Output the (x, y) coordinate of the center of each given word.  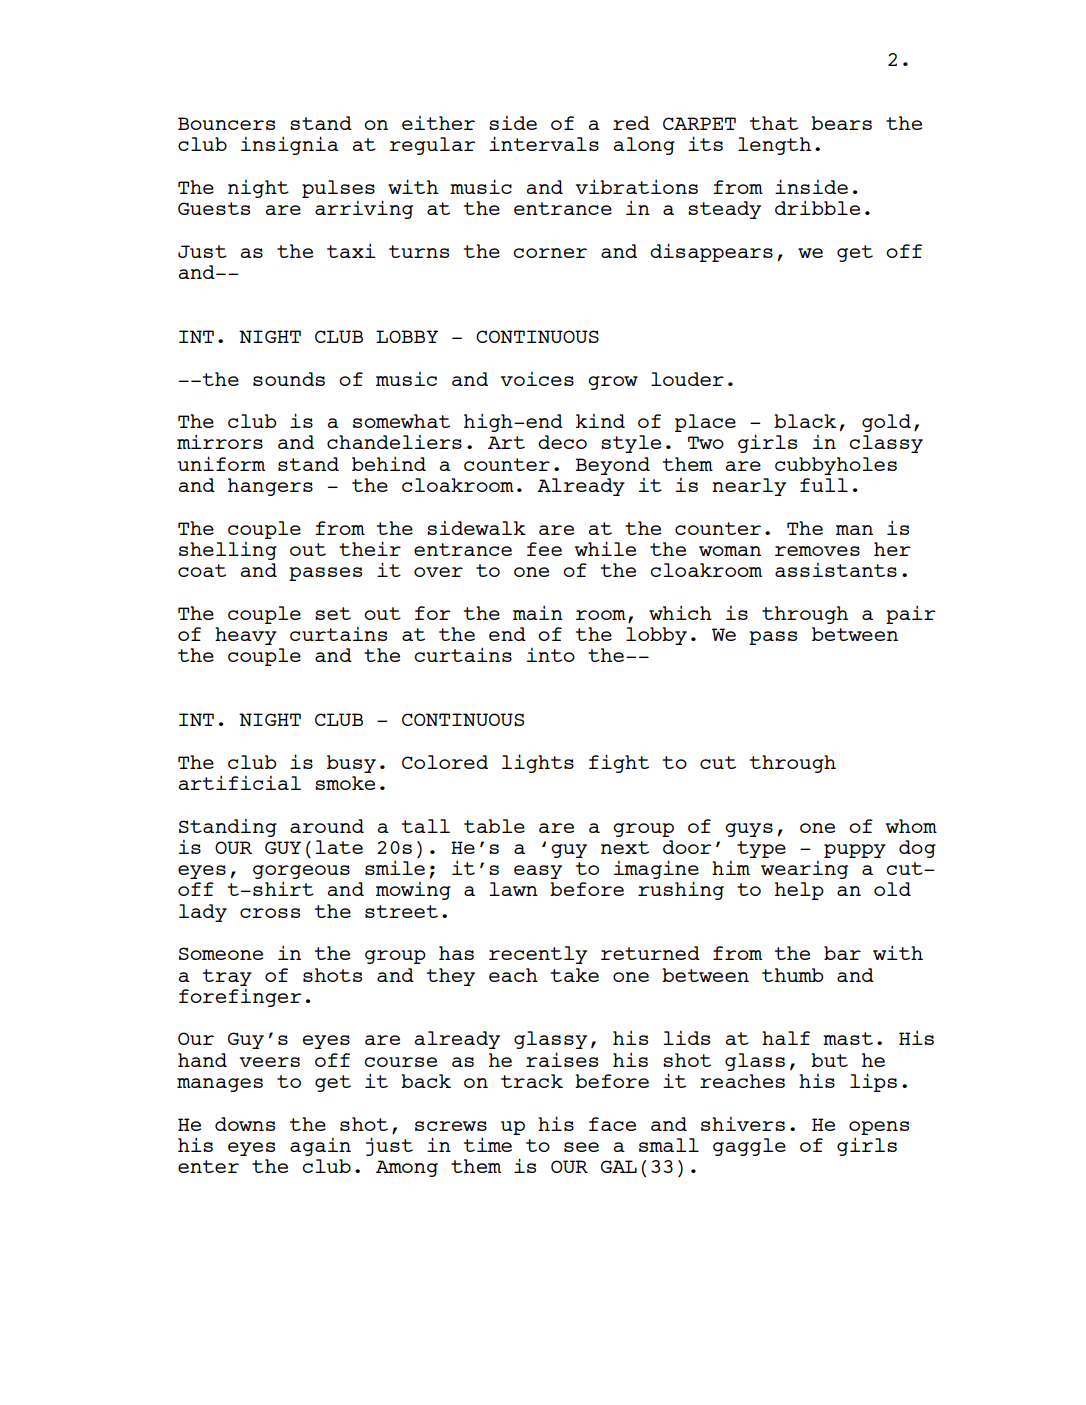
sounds (289, 379)
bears (841, 123)
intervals (544, 143)
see (581, 1147)
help (799, 891)
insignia (290, 145)
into (551, 655)
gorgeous (301, 873)
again (320, 1147)
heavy (246, 636)
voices (537, 379)
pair (911, 614)
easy (538, 872)
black (805, 421)
